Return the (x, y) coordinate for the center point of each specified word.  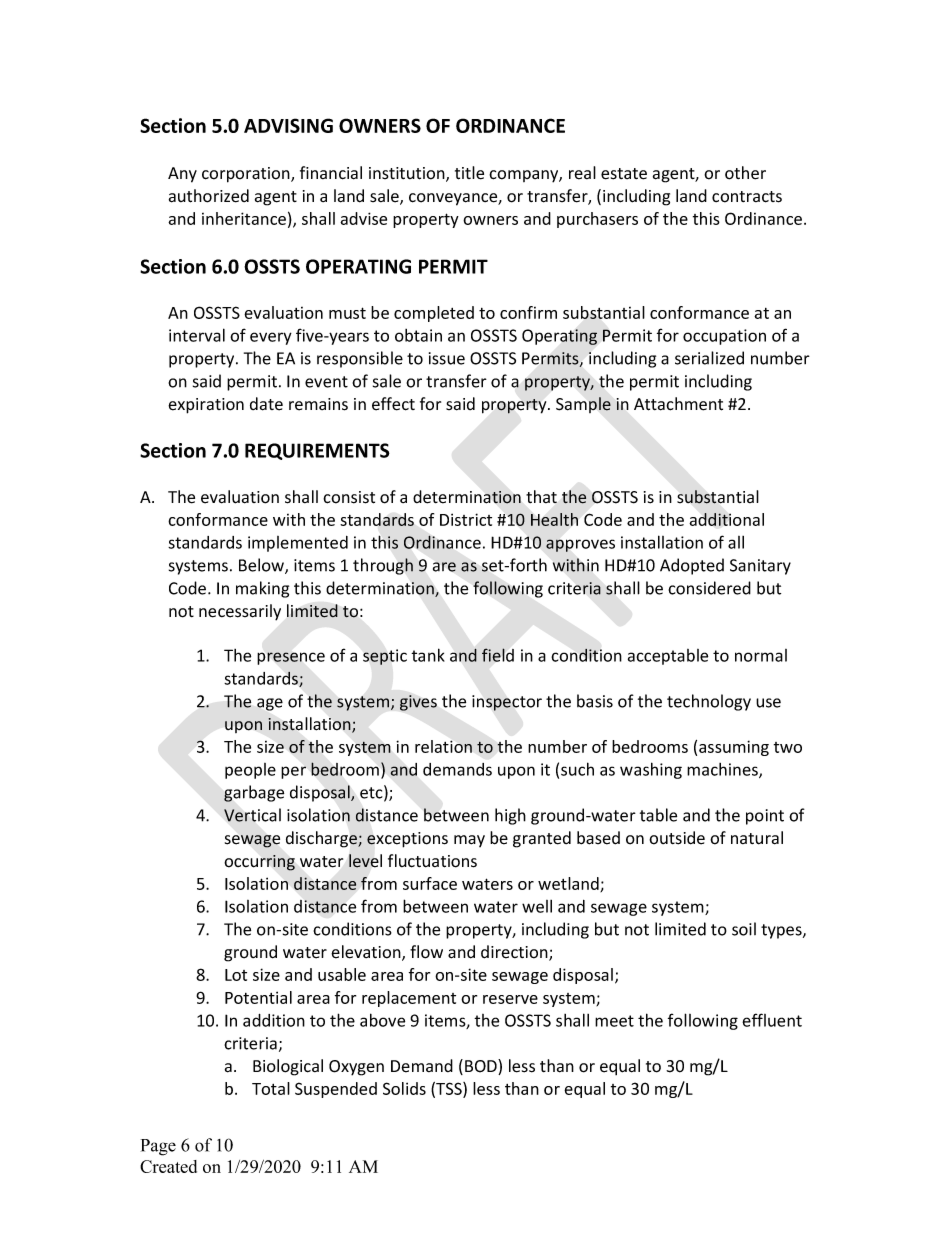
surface (430, 883)
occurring (259, 863)
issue (447, 358)
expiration (206, 406)
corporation (247, 175)
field (498, 655)
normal (761, 655)
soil (744, 929)
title (469, 173)
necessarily (240, 612)
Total (271, 1088)
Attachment (678, 404)
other (745, 173)
